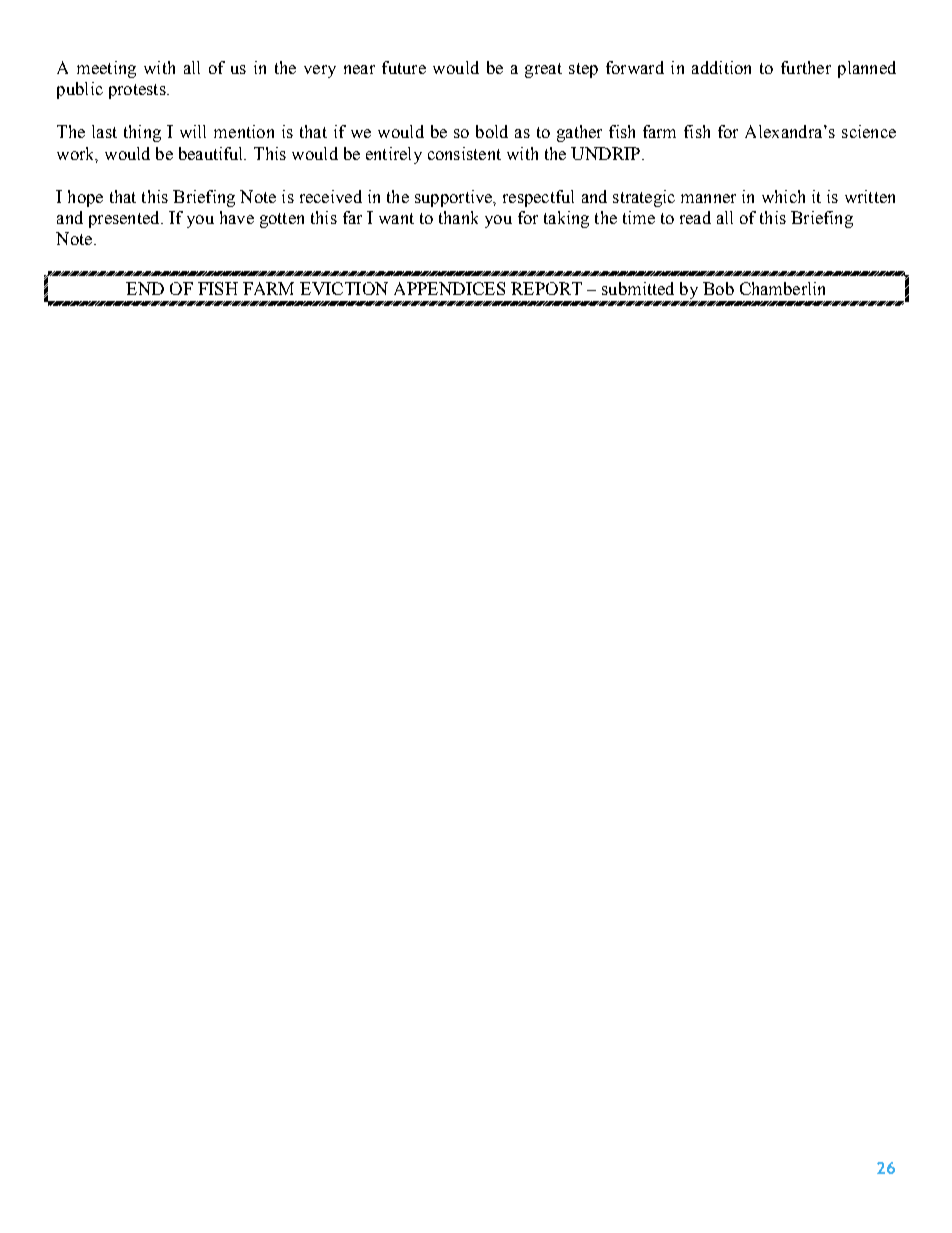  What do you see at coordinates (344, 288) in the screenshot?
I see `EVICTION` at bounding box center [344, 288].
